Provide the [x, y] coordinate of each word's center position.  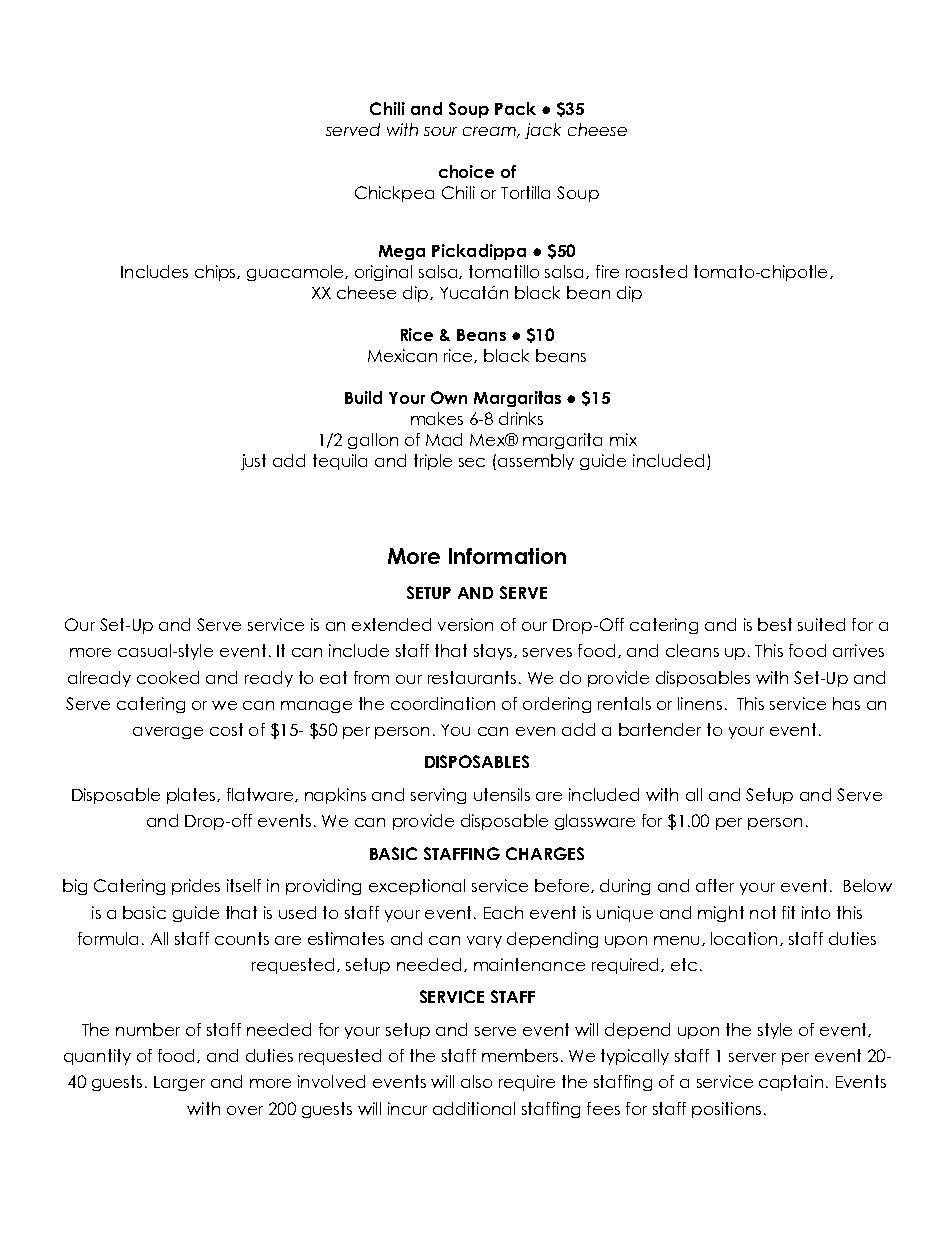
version [465, 624]
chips [217, 273]
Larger [179, 1083]
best [775, 624]
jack [543, 131]
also [476, 1081]
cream [491, 132]
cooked [168, 677]
